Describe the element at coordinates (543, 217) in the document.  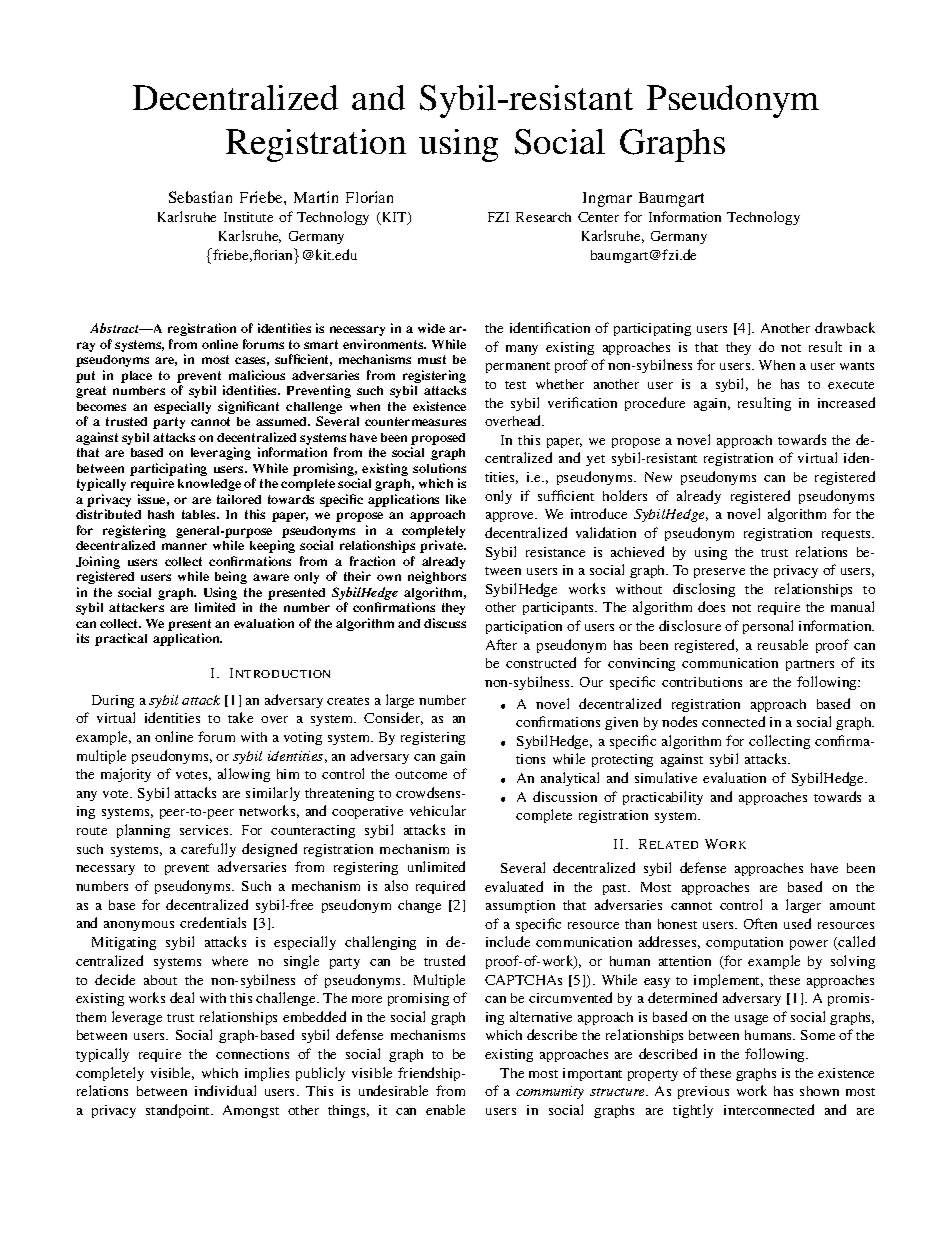
I see `Research` at that location.
